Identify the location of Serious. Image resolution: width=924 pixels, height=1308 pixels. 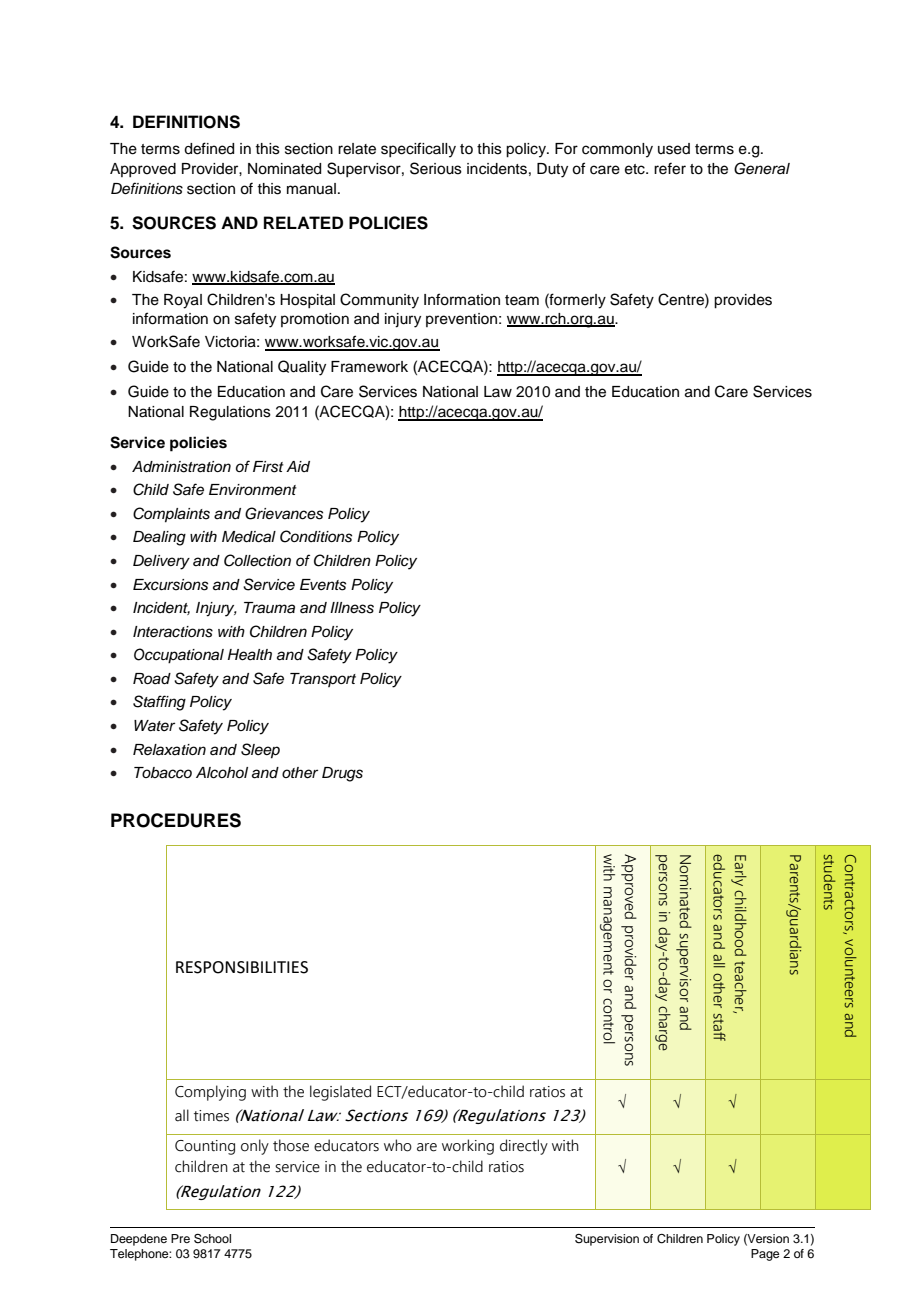
(436, 168).
